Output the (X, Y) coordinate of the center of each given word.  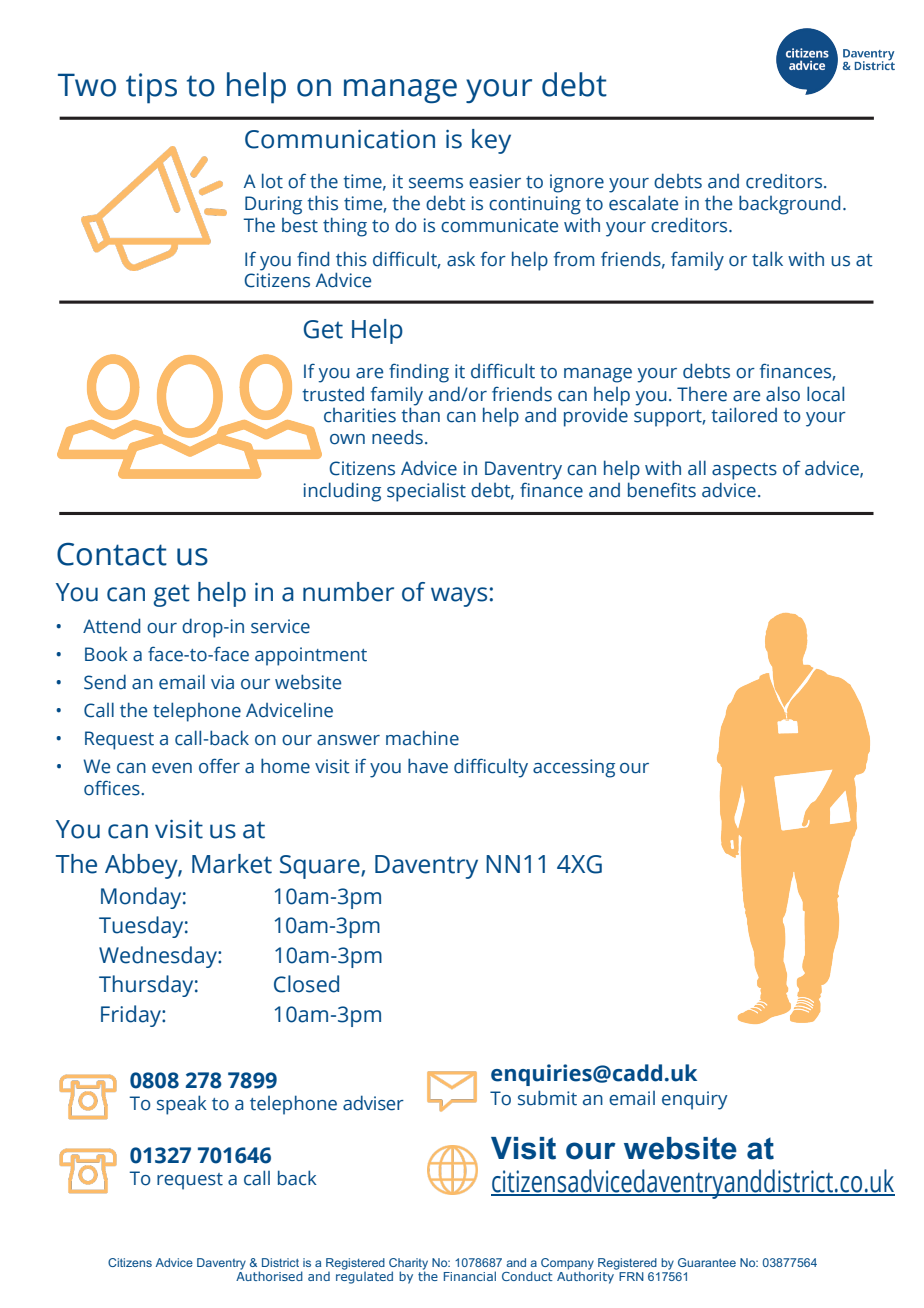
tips (151, 88)
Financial (470, 1276)
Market (232, 864)
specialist (426, 492)
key (491, 141)
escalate (643, 203)
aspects (744, 471)
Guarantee (707, 1262)
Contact (112, 554)
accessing (574, 768)
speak (182, 1105)
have (428, 766)
